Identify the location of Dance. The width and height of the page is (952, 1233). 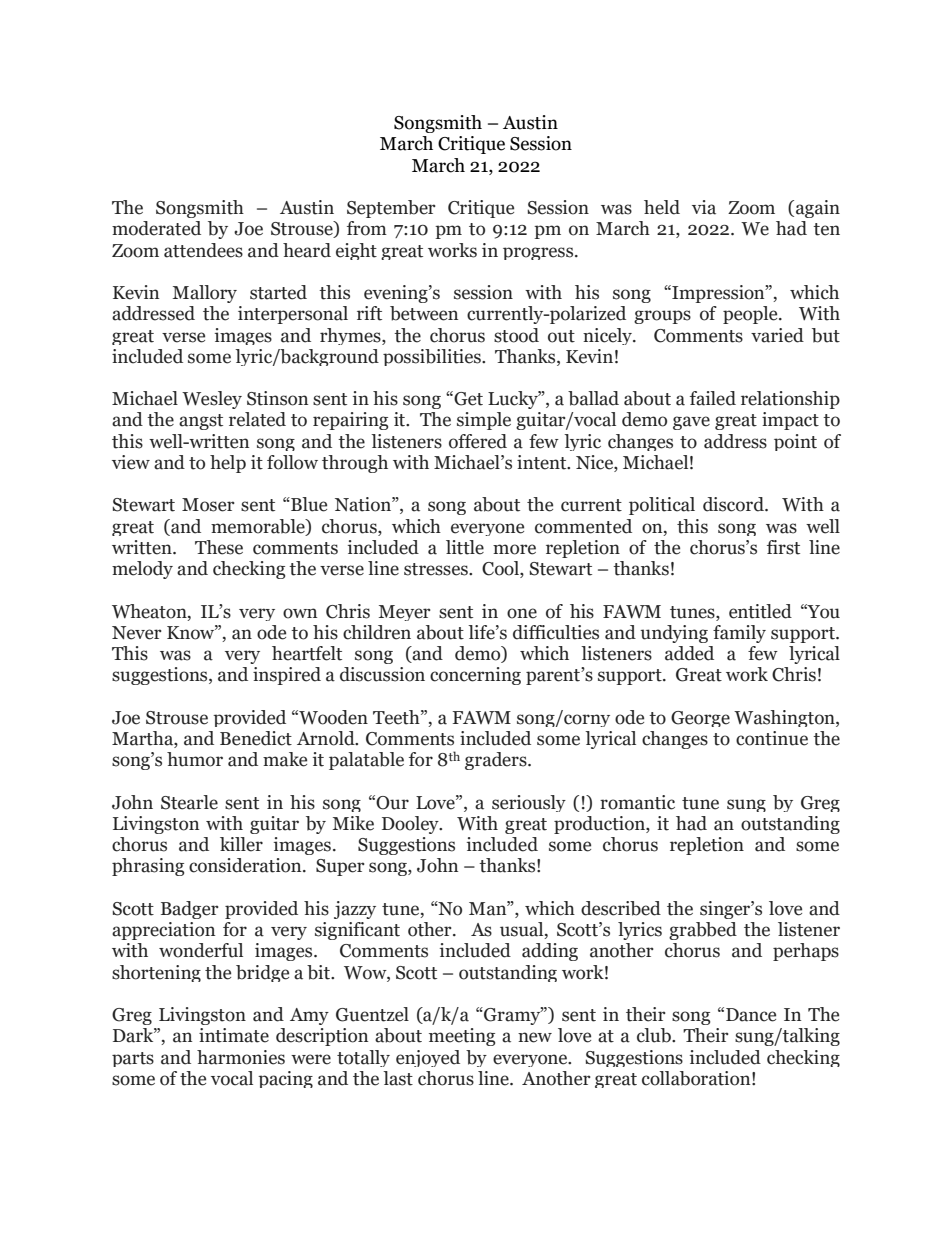
(751, 1015).
